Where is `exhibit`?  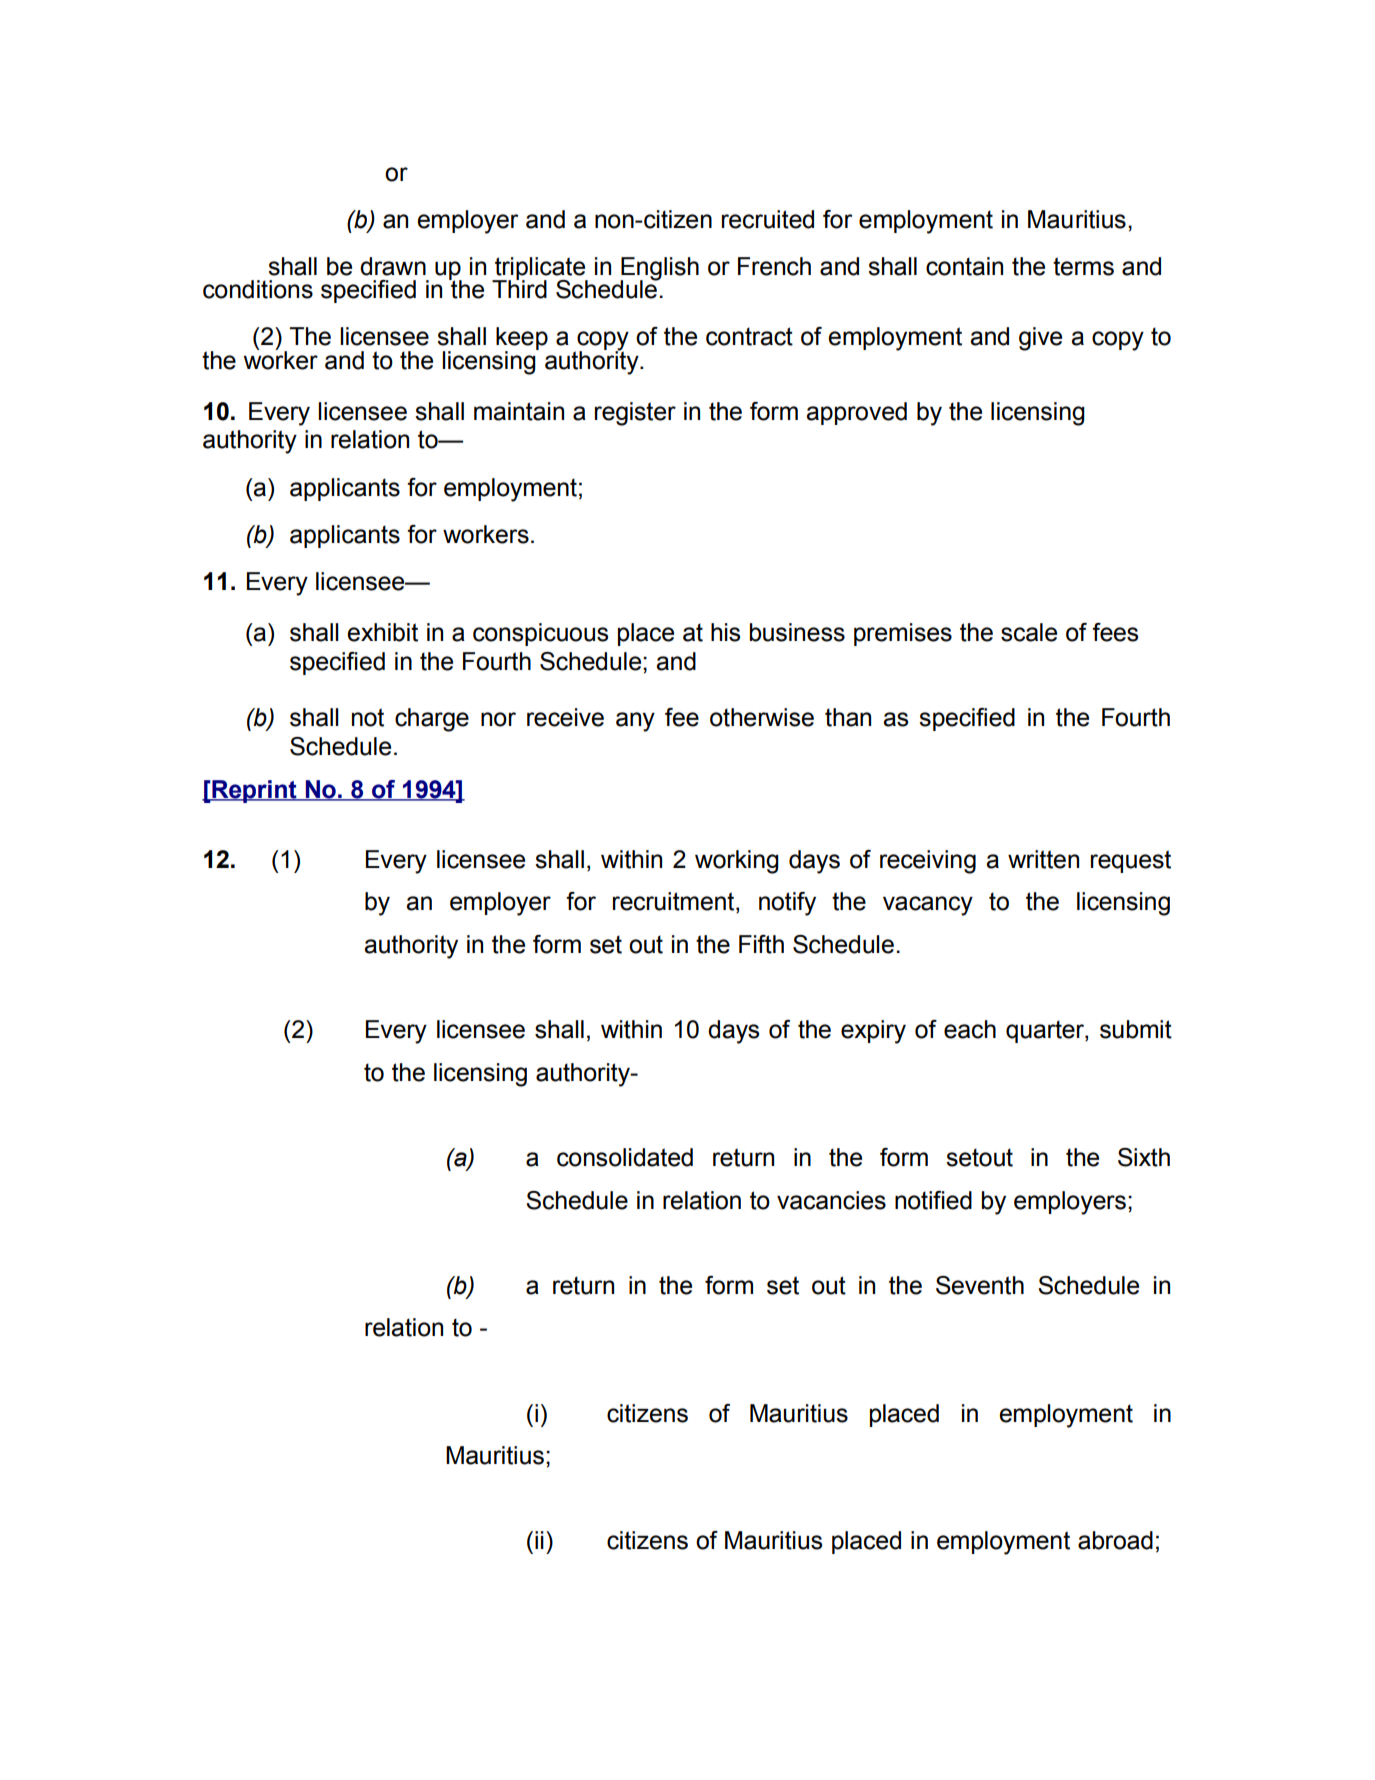
exhibit is located at coordinates (382, 632).
